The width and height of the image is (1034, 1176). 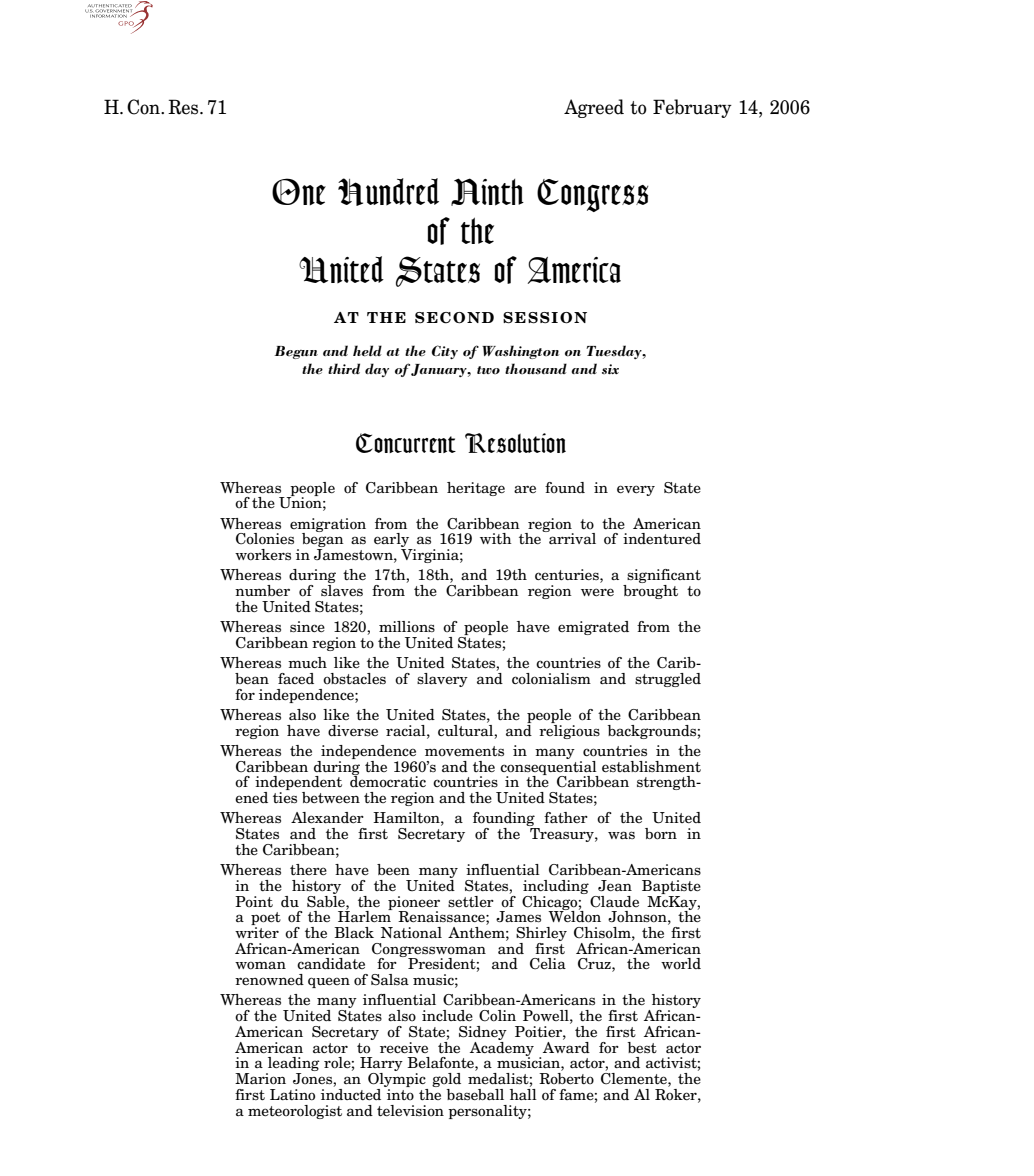 What do you see at coordinates (388, 192) in the image?
I see `Hundred` at bounding box center [388, 192].
